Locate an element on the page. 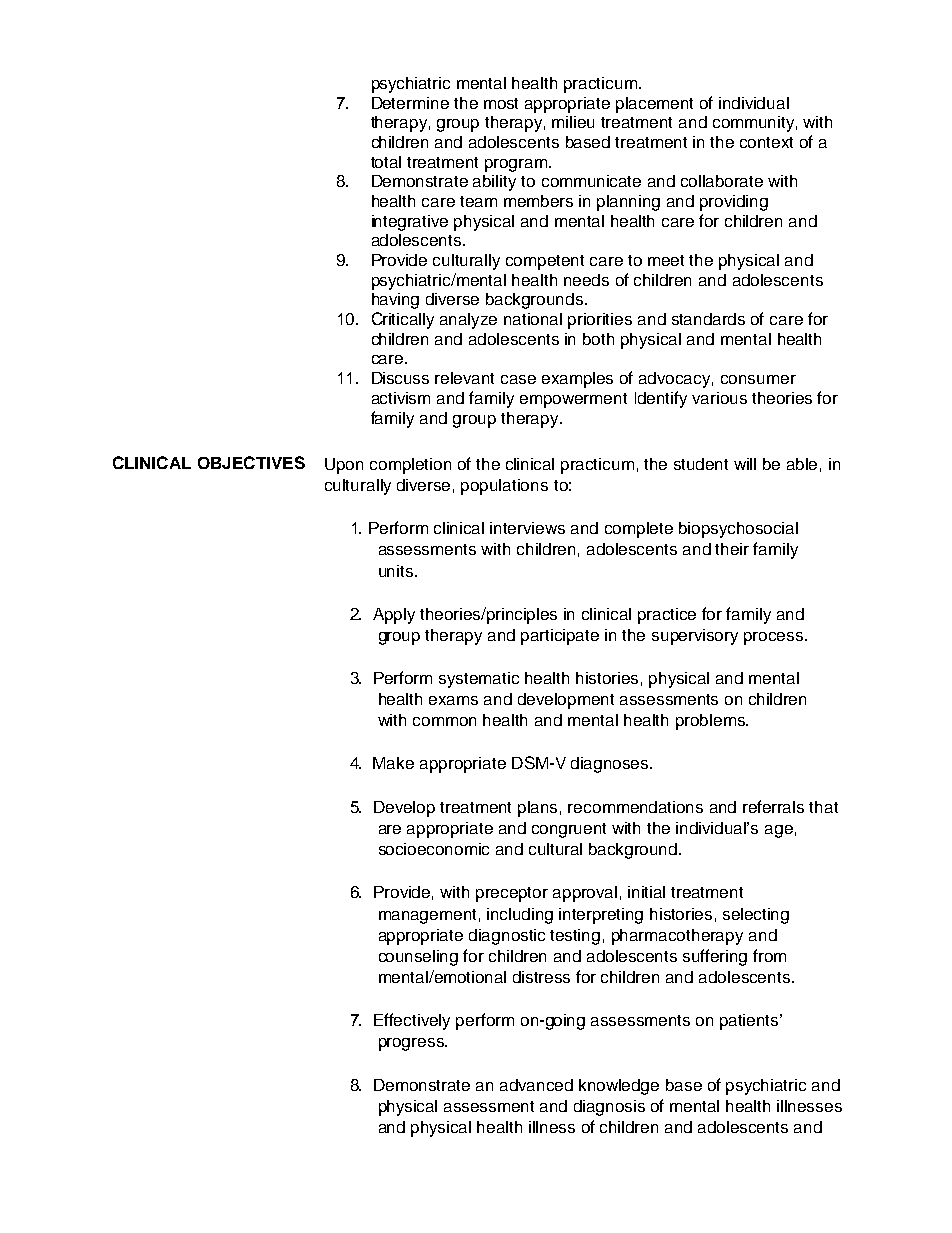 This document has width=952, height=1233. context is located at coordinates (766, 142).
